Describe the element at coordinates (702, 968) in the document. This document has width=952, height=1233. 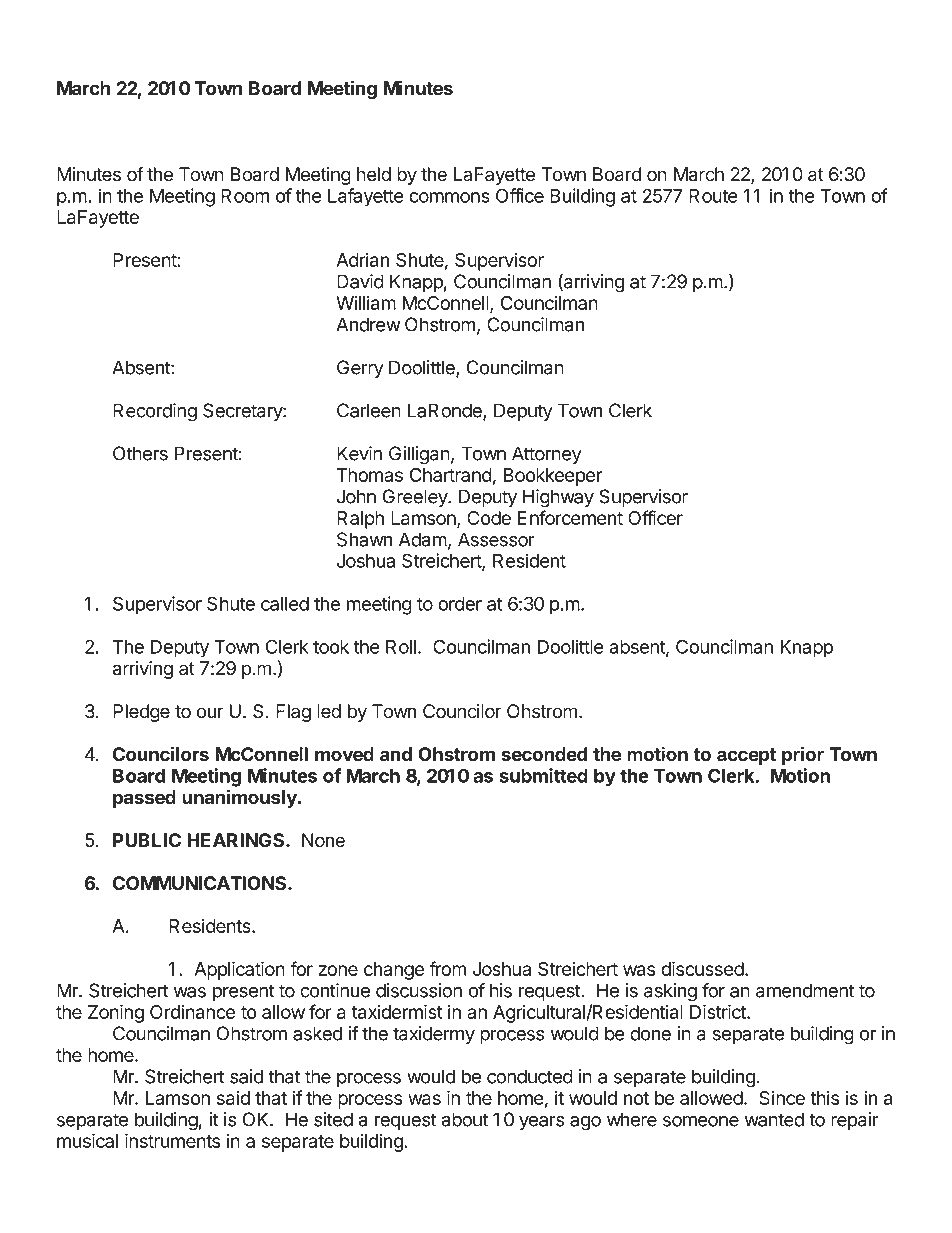
I see `discussed` at that location.
